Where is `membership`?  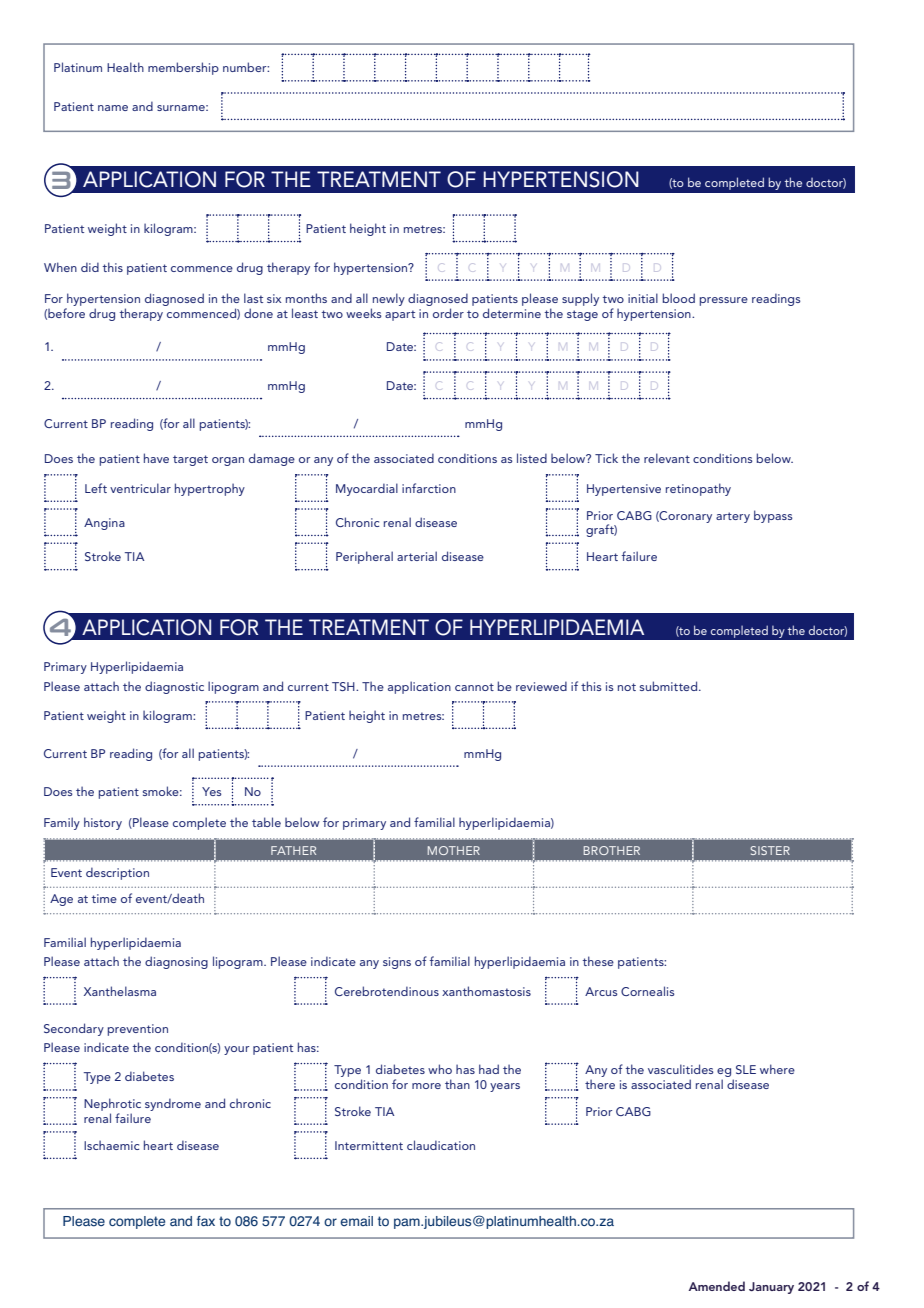
membership is located at coordinates (183, 68).
